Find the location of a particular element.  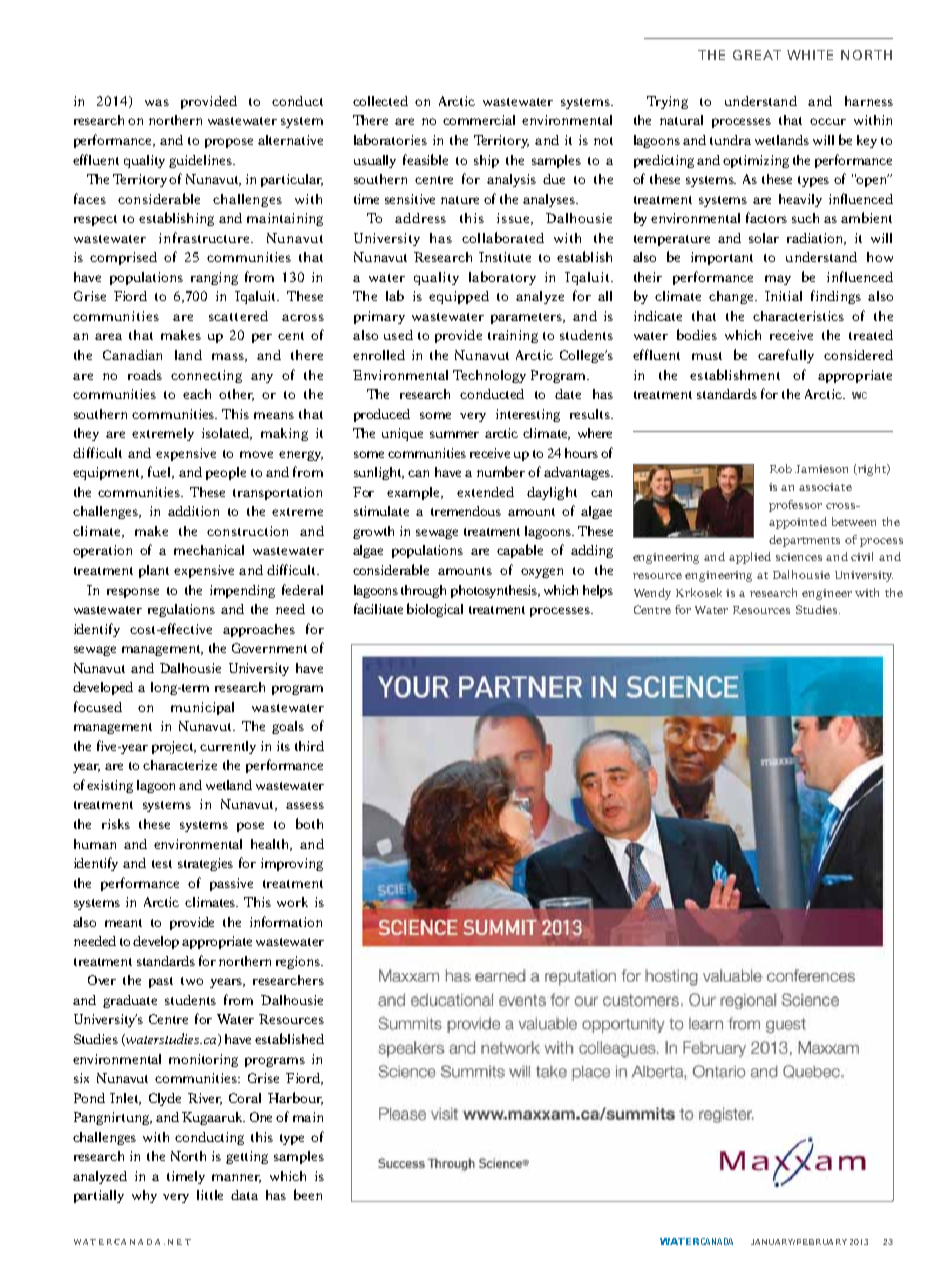

Harbour is located at coordinates (295, 1098).
